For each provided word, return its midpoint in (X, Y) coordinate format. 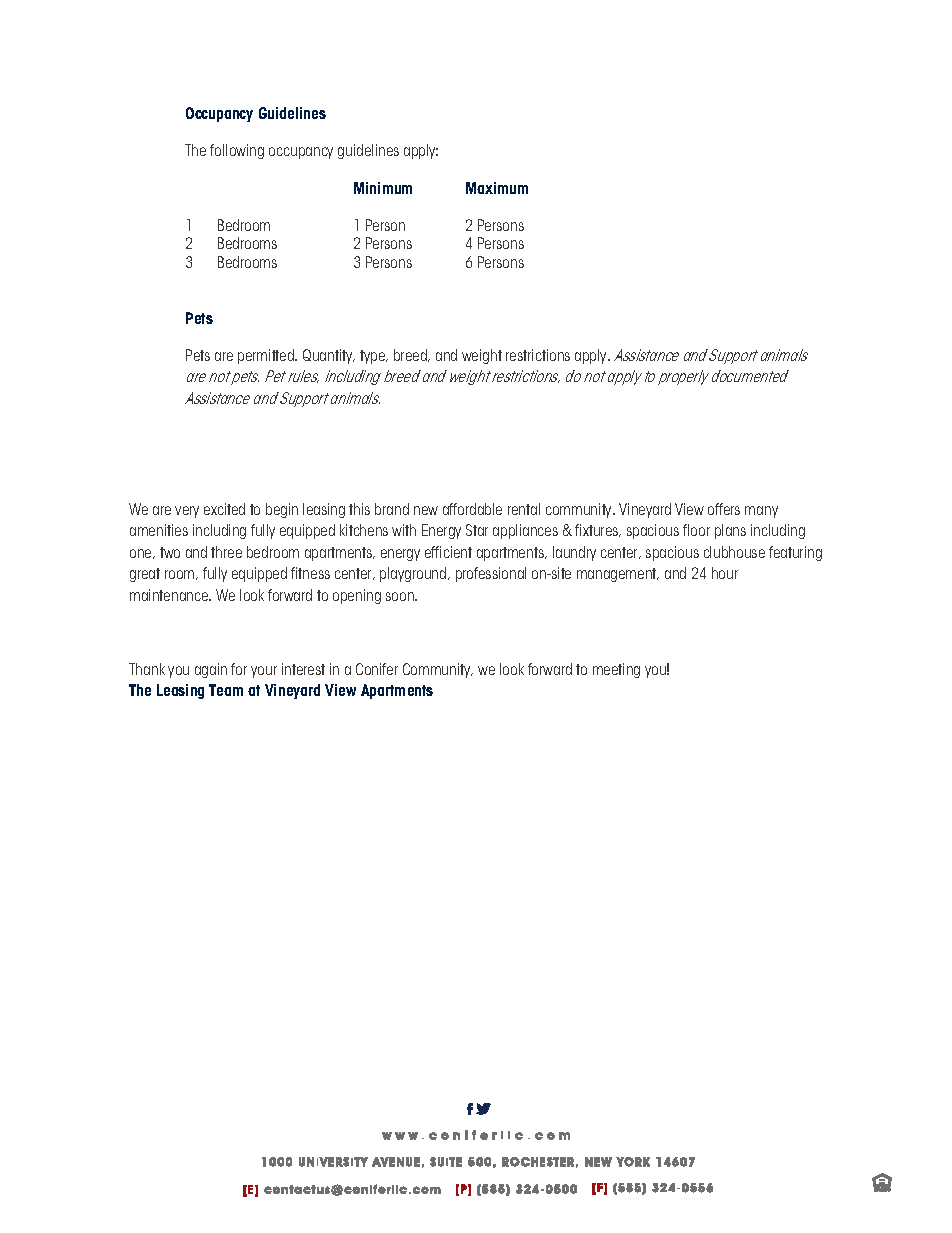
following (237, 151)
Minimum (383, 188)
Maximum (497, 188)
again (211, 670)
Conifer (377, 669)
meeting (616, 670)
